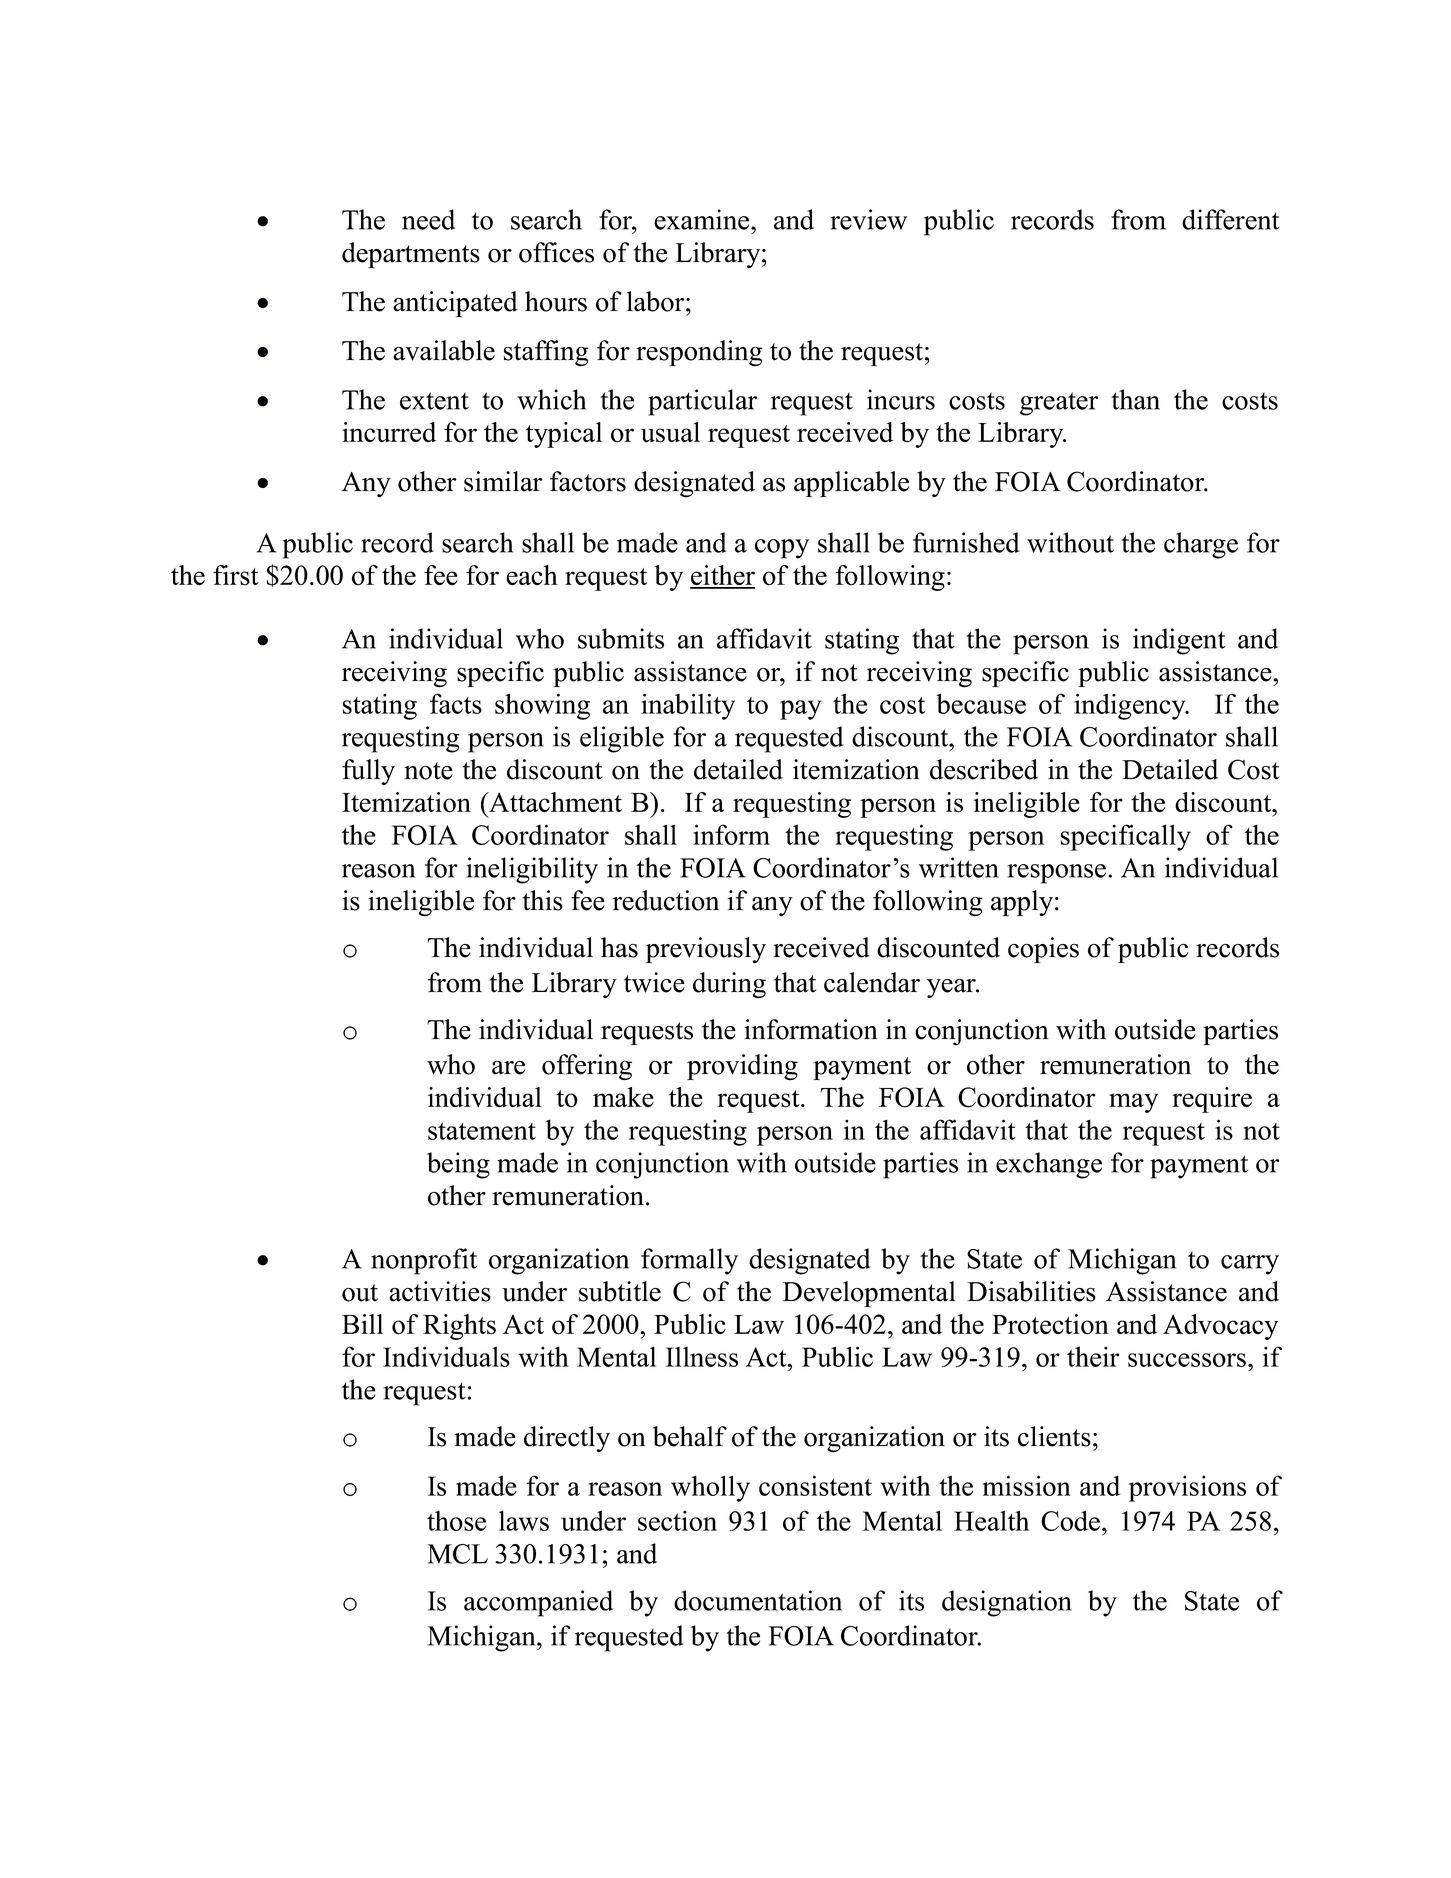 Image resolution: width=1451 pixels, height=1878 pixels. What do you see at coordinates (458, 1165) in the screenshot?
I see `being` at bounding box center [458, 1165].
